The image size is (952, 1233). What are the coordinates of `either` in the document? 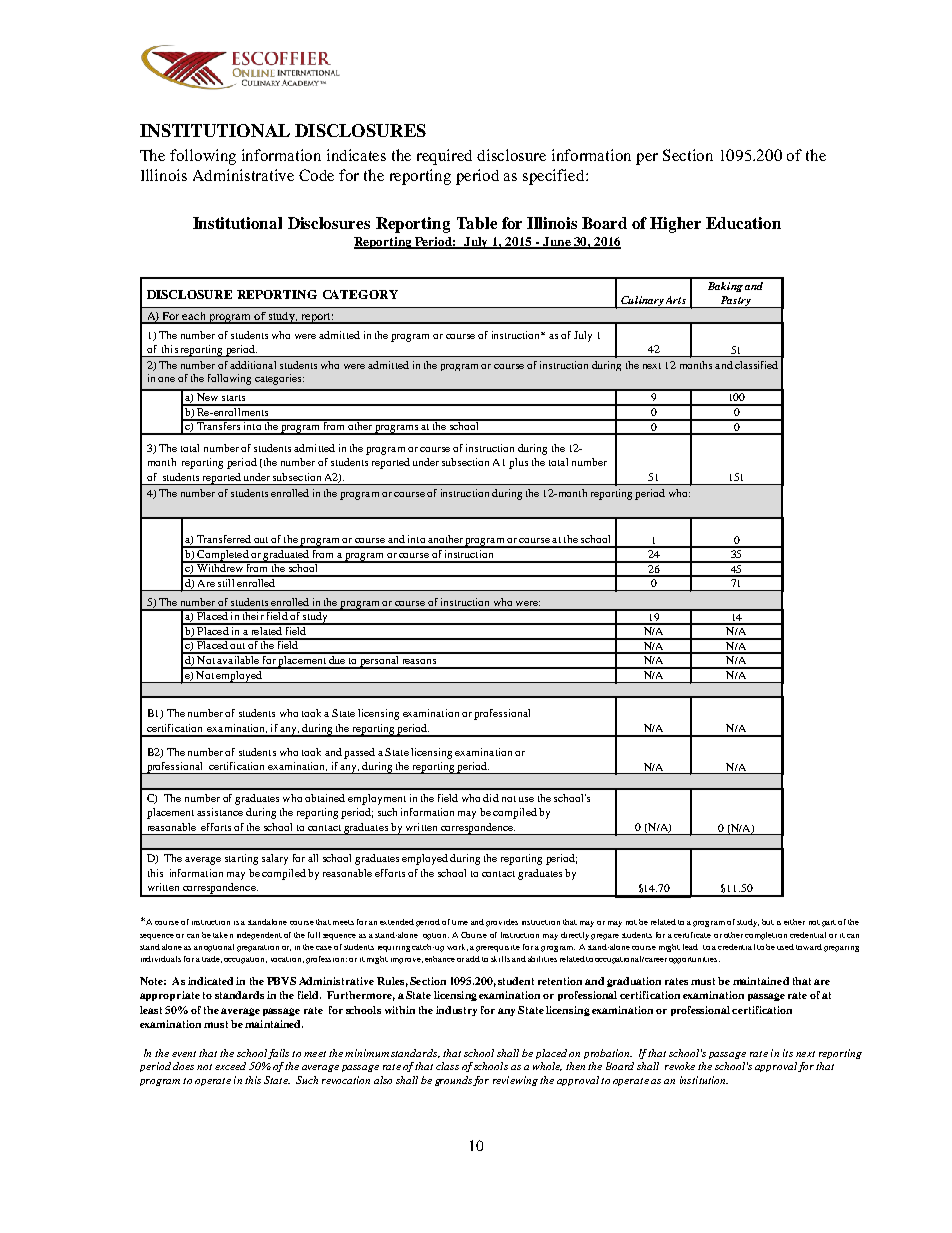 It's located at (794, 922).
